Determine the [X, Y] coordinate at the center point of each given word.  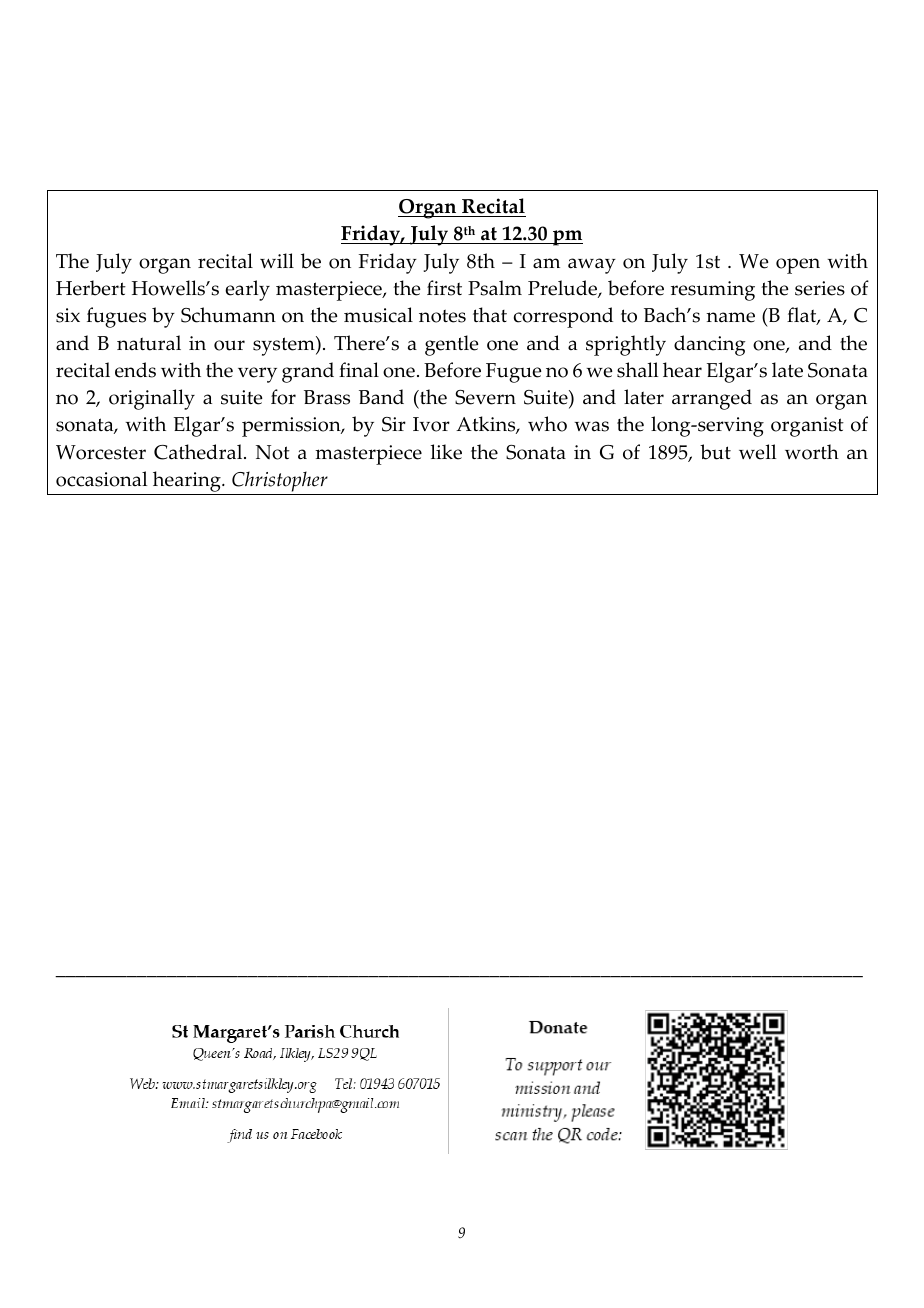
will [277, 260]
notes [442, 316]
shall [637, 370]
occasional [101, 479]
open [798, 266]
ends [135, 370]
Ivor [431, 424]
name [730, 317]
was [591, 426]
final [359, 370]
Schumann [228, 315]
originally [152, 399]
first [444, 288]
